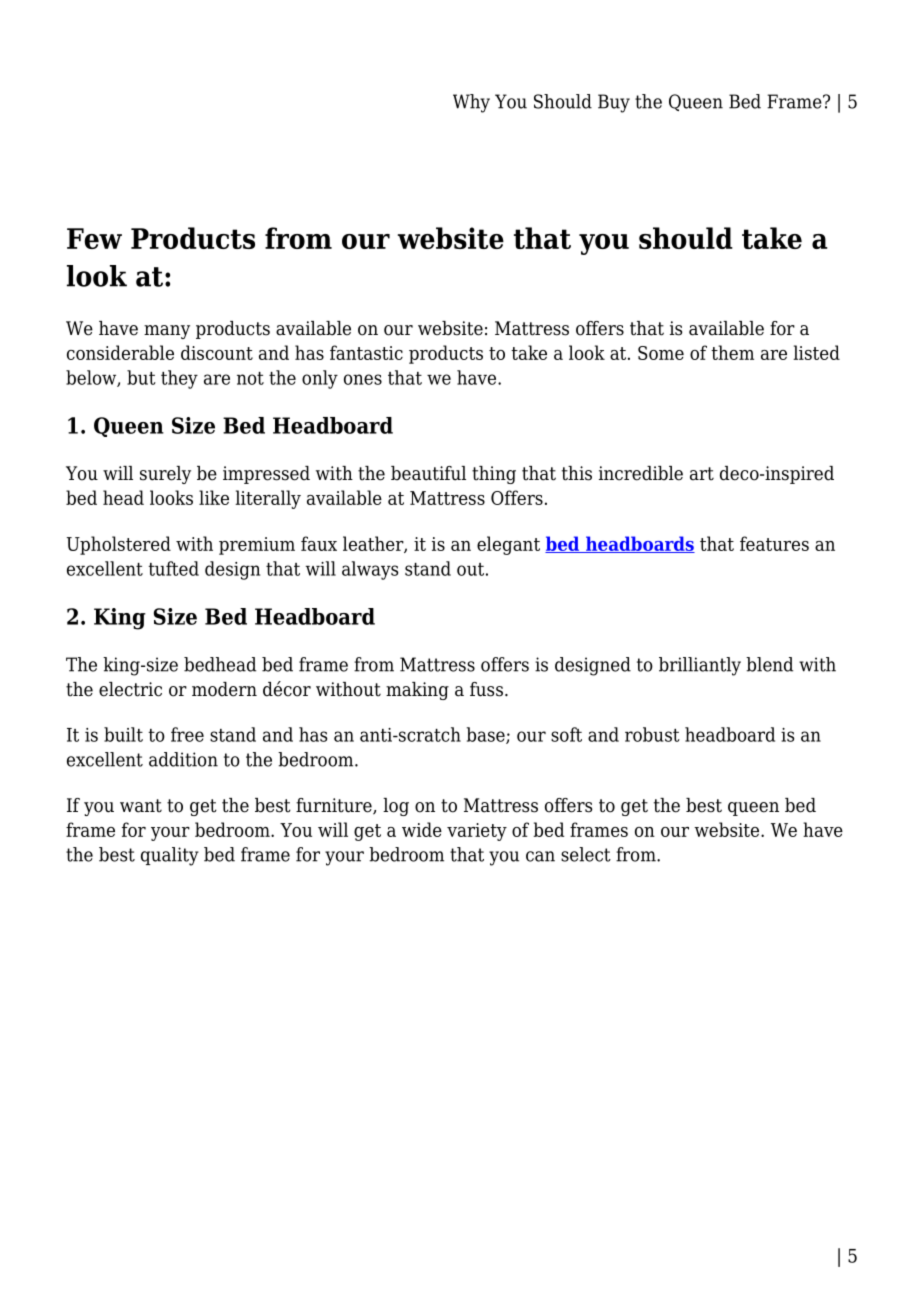 The height and width of the screenshot is (1308, 924). Describe the element at coordinates (94, 238) in the screenshot. I see `Few` at that location.
